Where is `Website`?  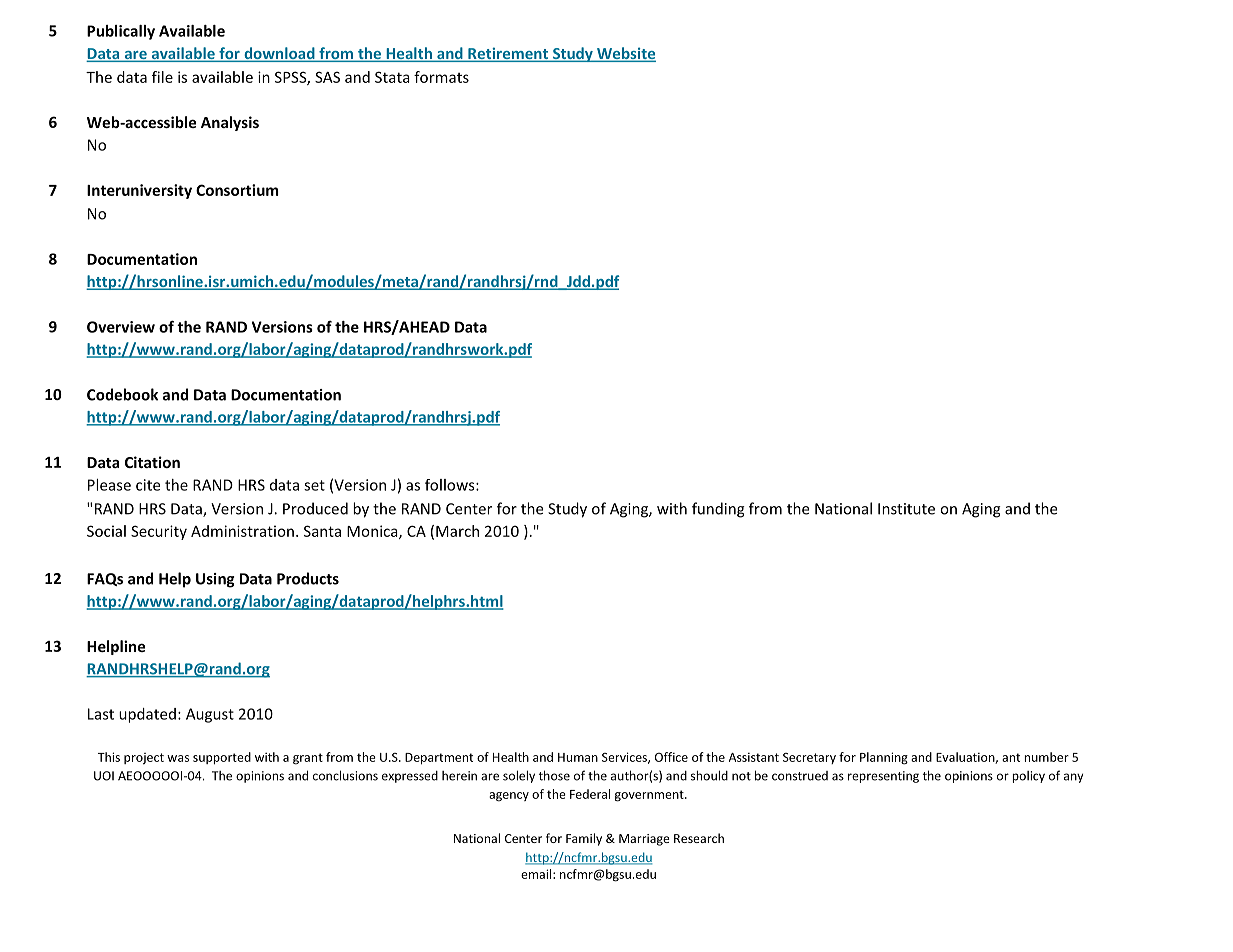 Website is located at coordinates (625, 54).
